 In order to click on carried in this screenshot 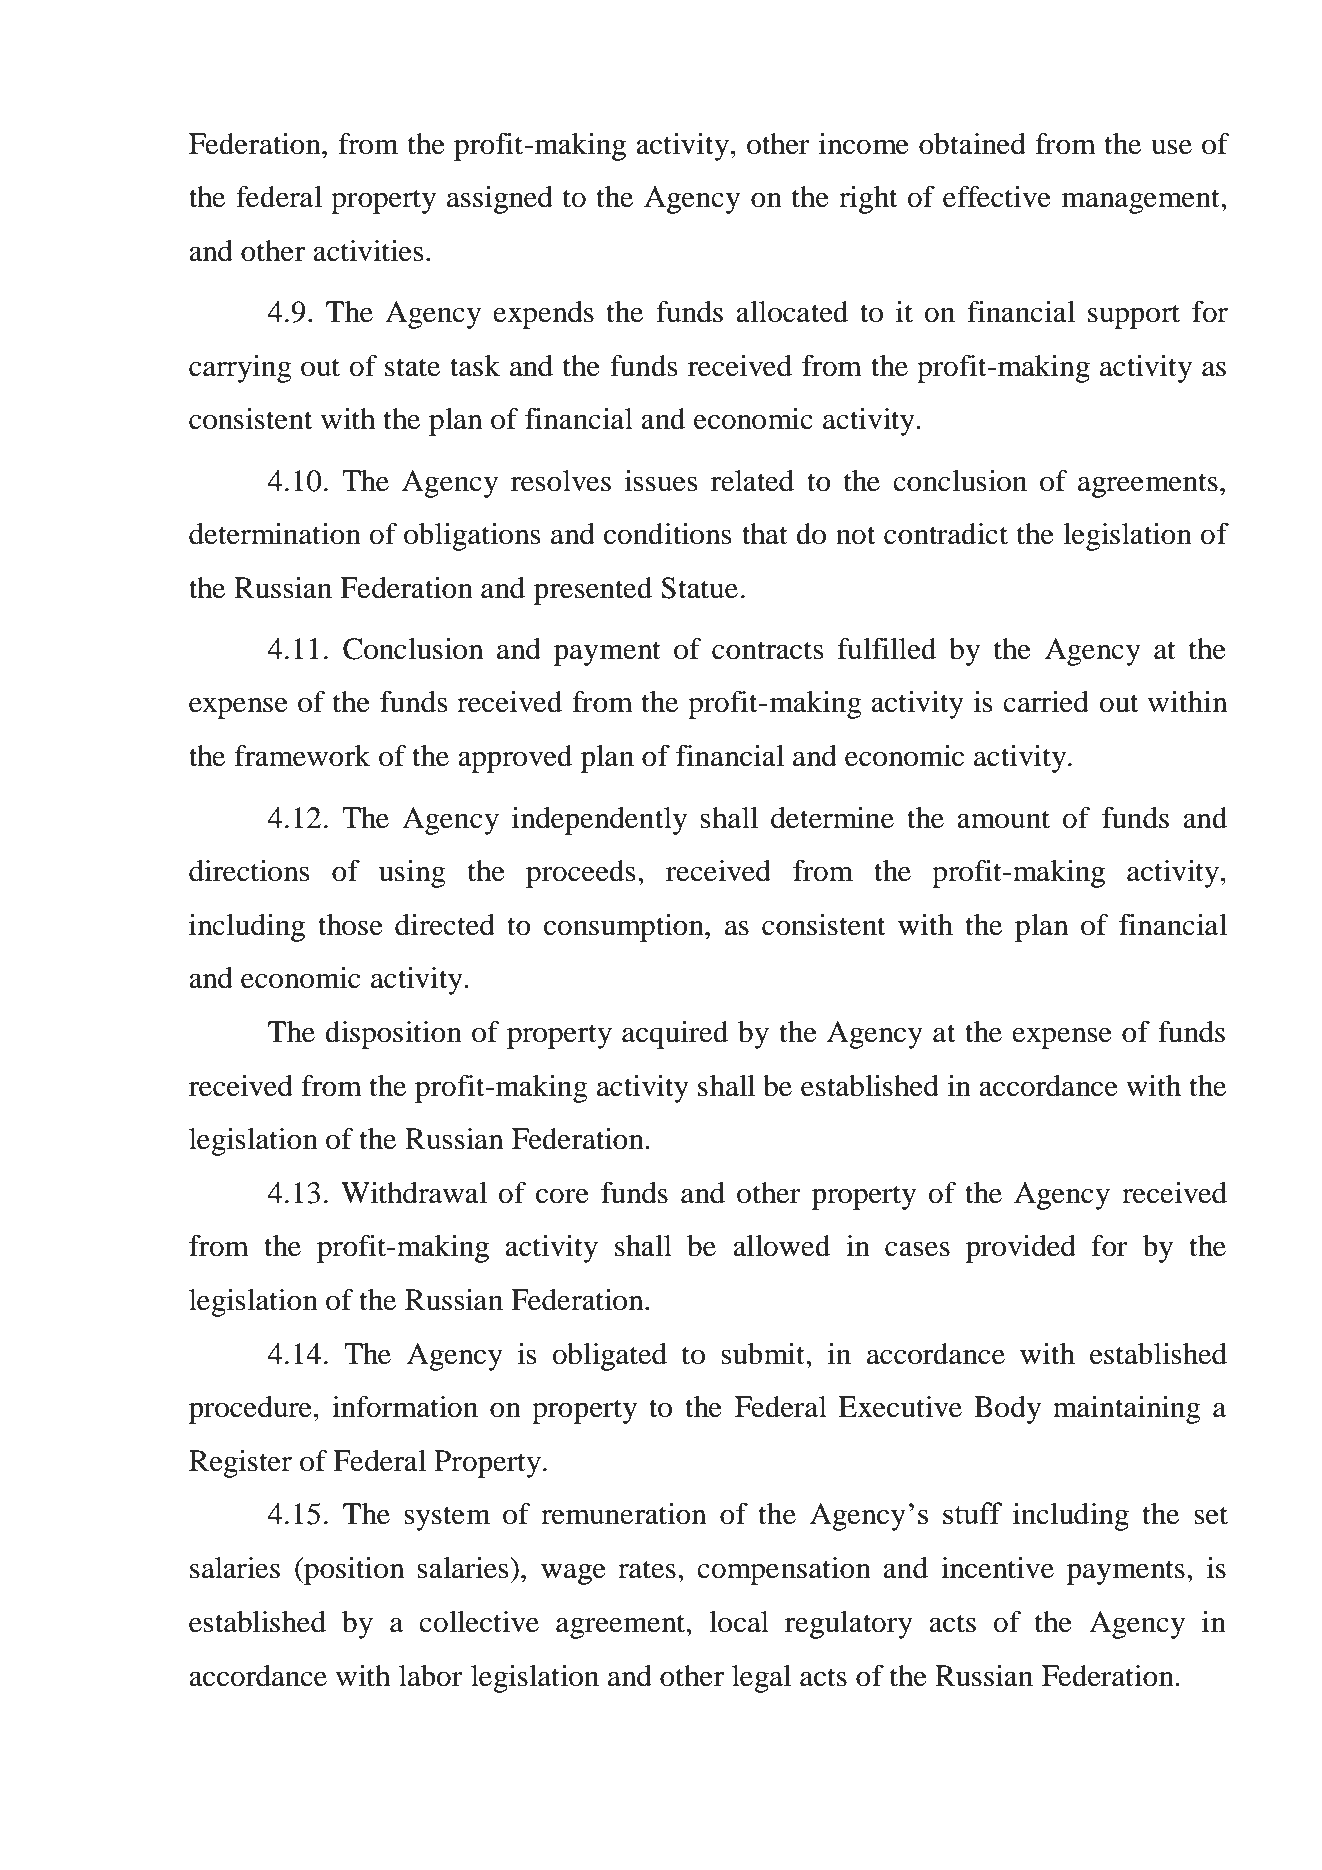, I will do `click(1046, 702)`.
